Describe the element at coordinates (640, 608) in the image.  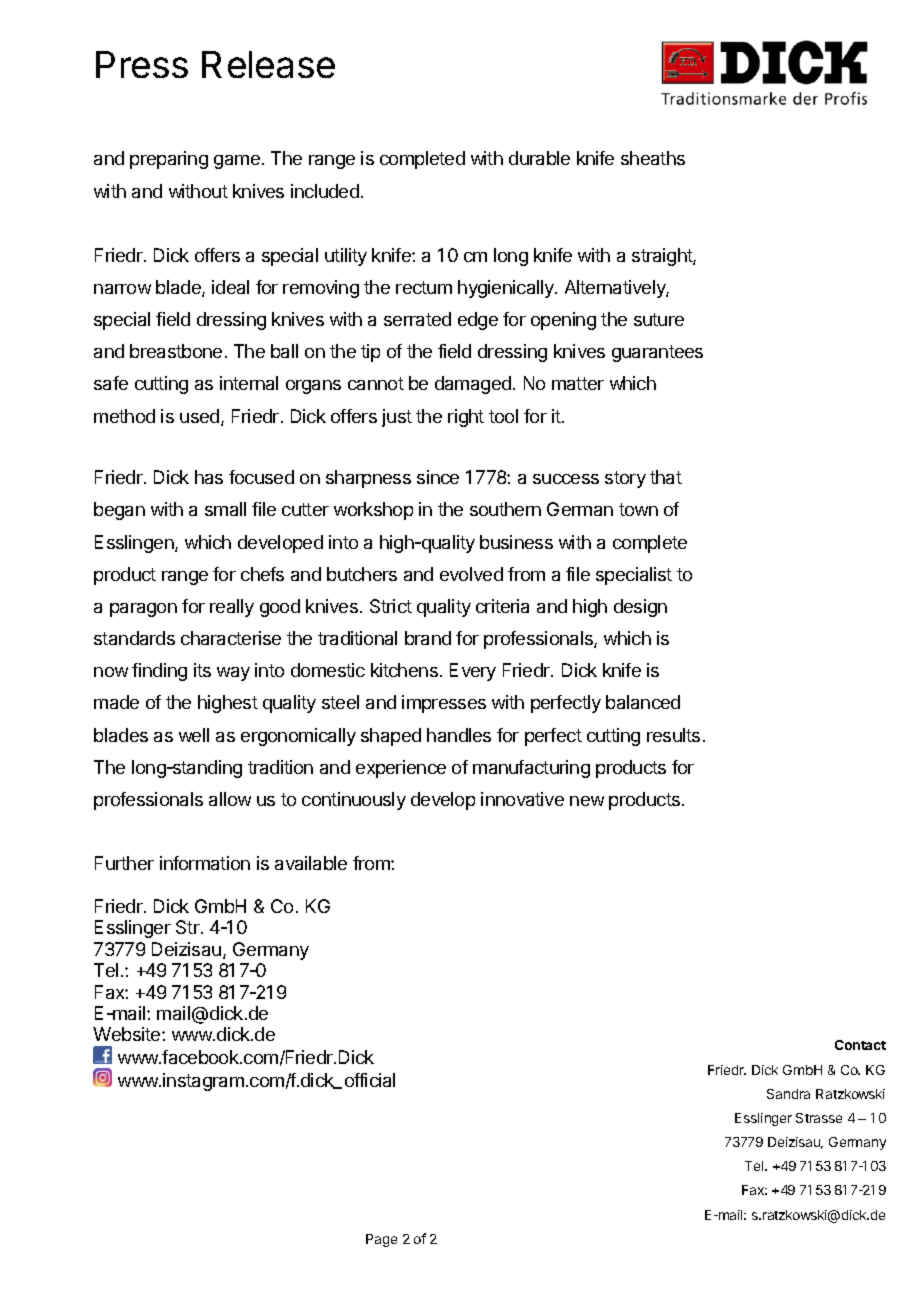
I see `design` at that location.
